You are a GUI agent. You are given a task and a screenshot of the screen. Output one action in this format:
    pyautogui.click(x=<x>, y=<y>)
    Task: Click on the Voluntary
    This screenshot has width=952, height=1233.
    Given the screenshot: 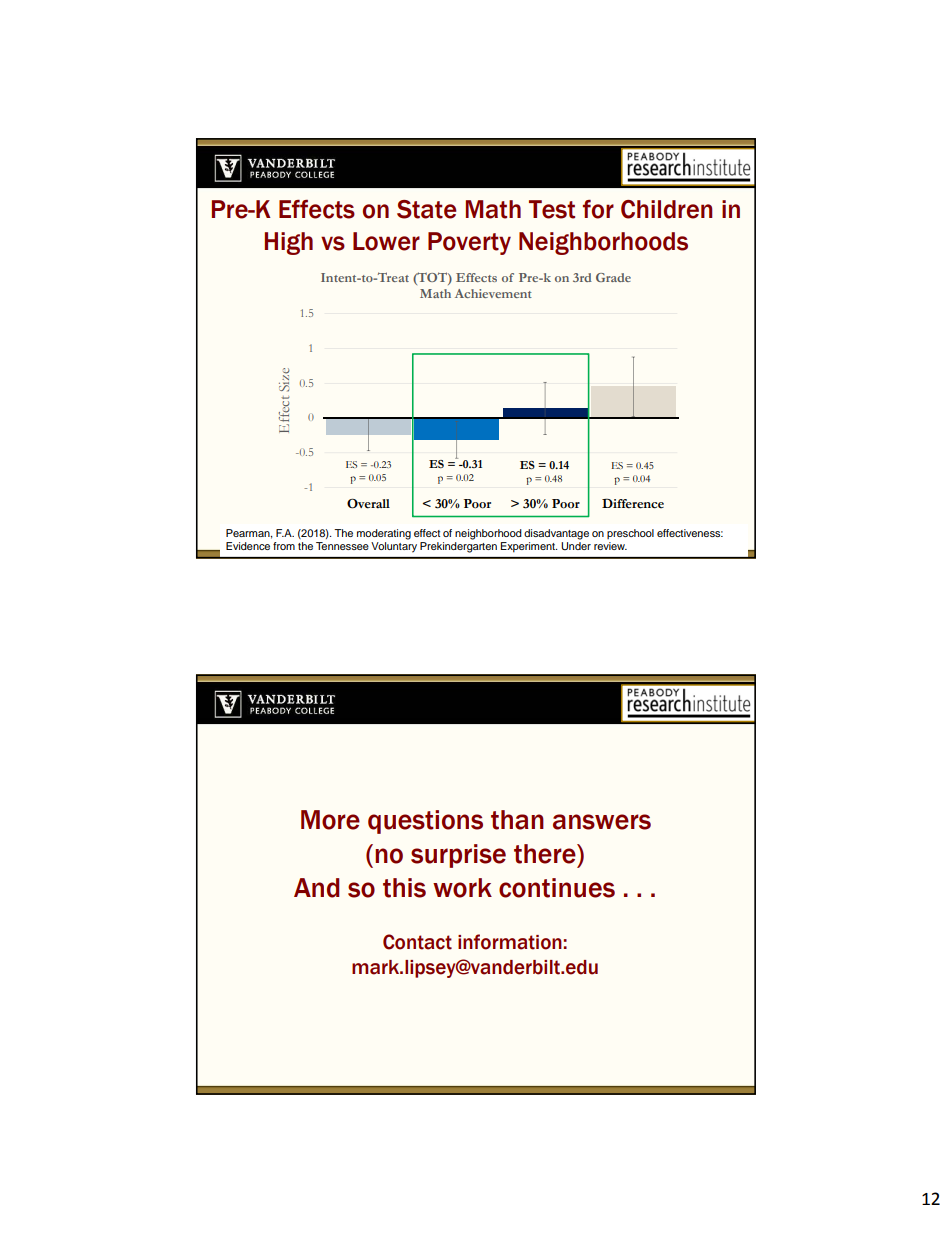 What is the action you would take?
    pyautogui.click(x=394, y=547)
